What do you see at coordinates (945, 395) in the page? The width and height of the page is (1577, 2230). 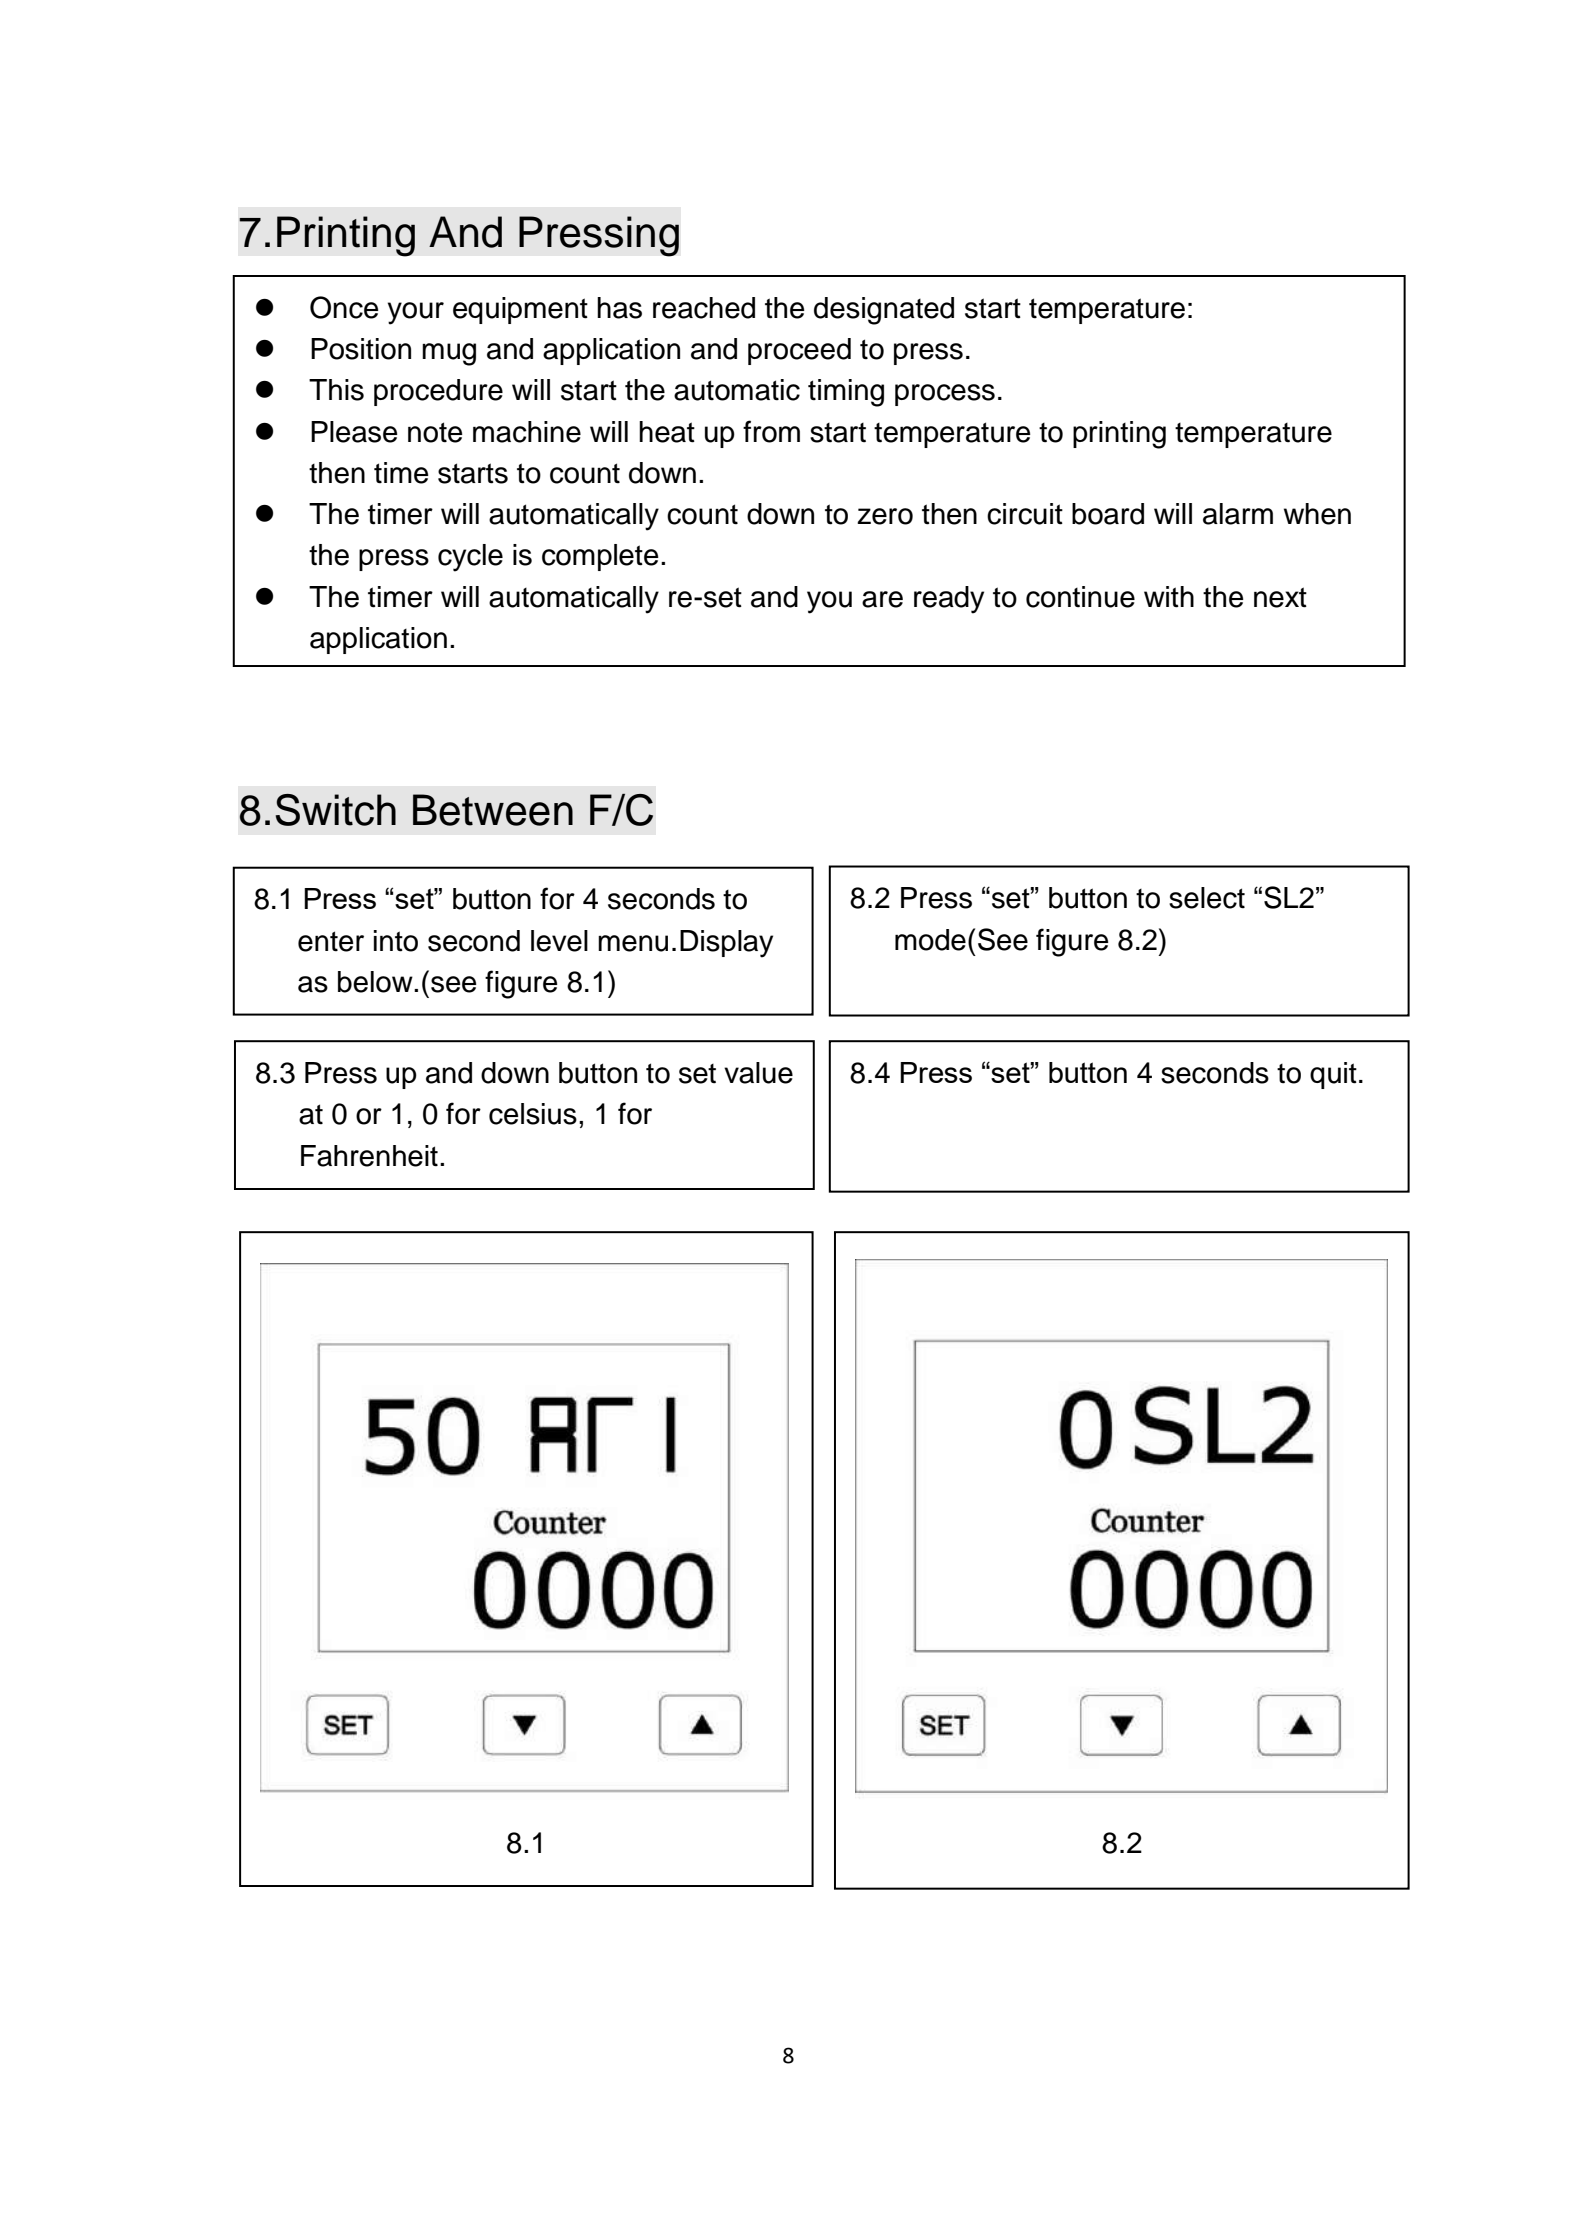 I see `process` at bounding box center [945, 395].
